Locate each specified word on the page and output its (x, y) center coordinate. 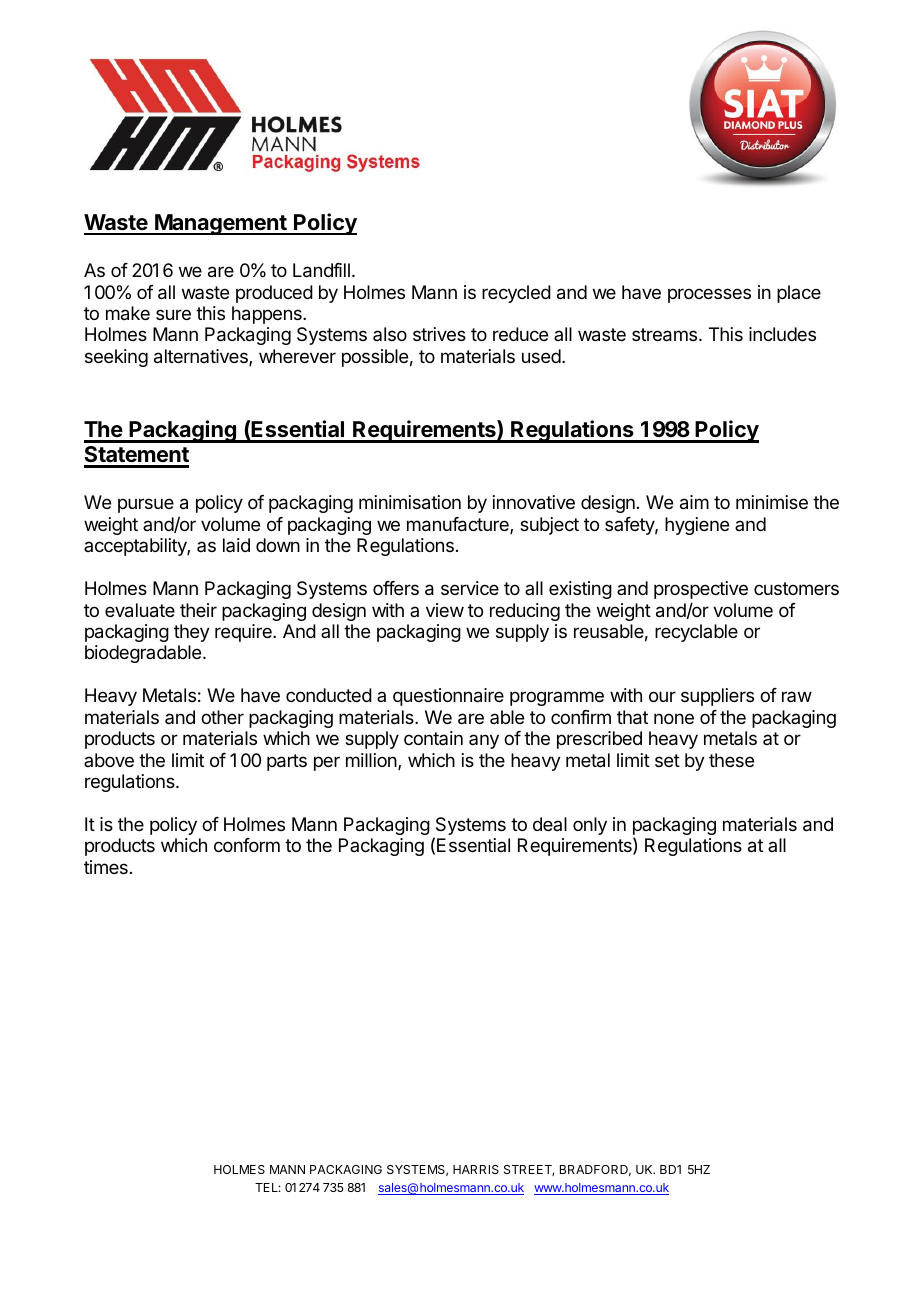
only (590, 826)
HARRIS (476, 1169)
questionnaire (448, 697)
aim (694, 502)
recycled (516, 294)
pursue (146, 505)
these (731, 760)
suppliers (717, 697)
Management (221, 224)
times (106, 867)
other (222, 717)
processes (709, 295)
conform (247, 845)
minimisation (410, 502)
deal (550, 824)
